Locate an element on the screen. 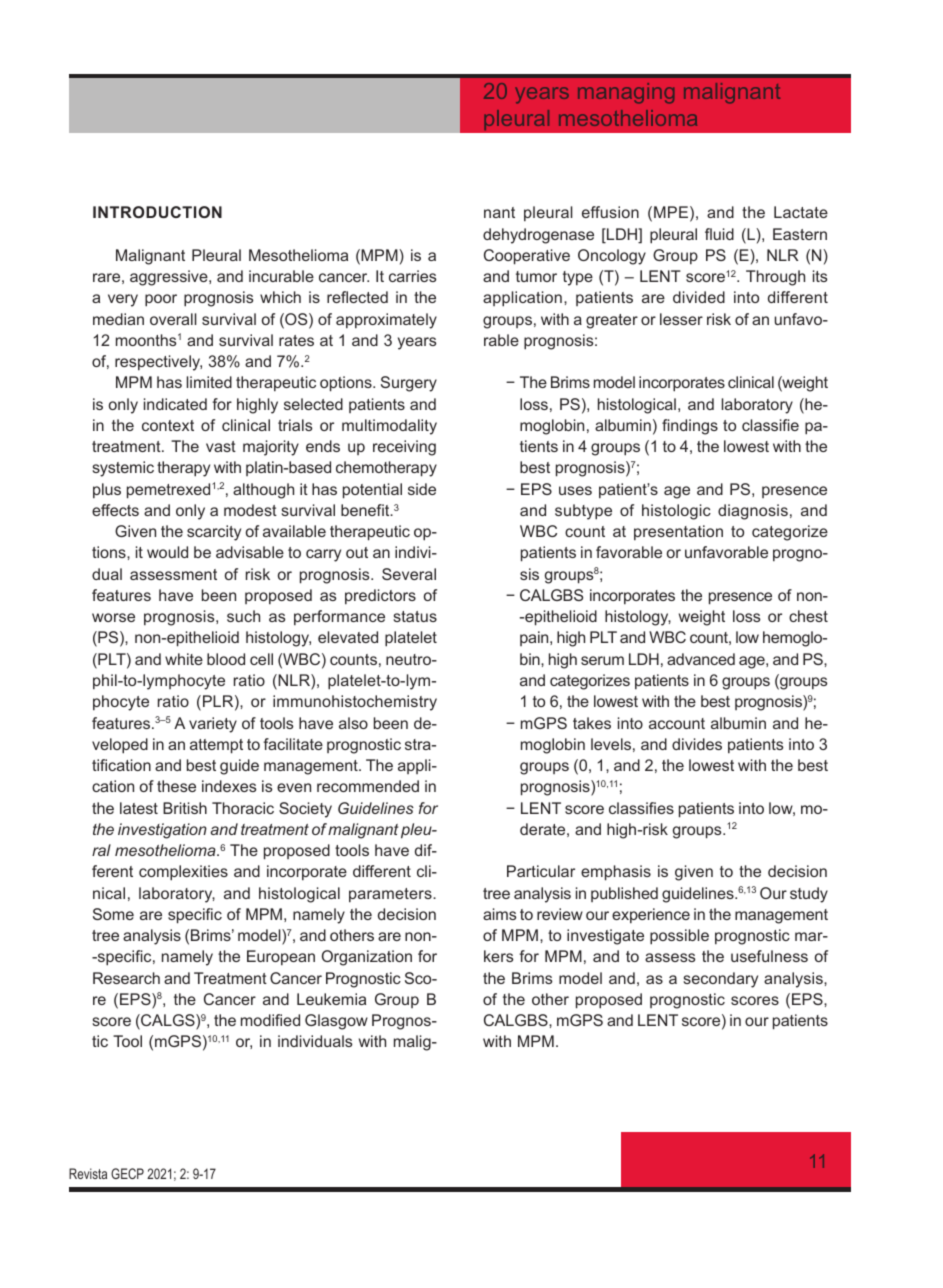 The height and width of the screenshot is (1288, 943). managing is located at coordinates (626, 93).
